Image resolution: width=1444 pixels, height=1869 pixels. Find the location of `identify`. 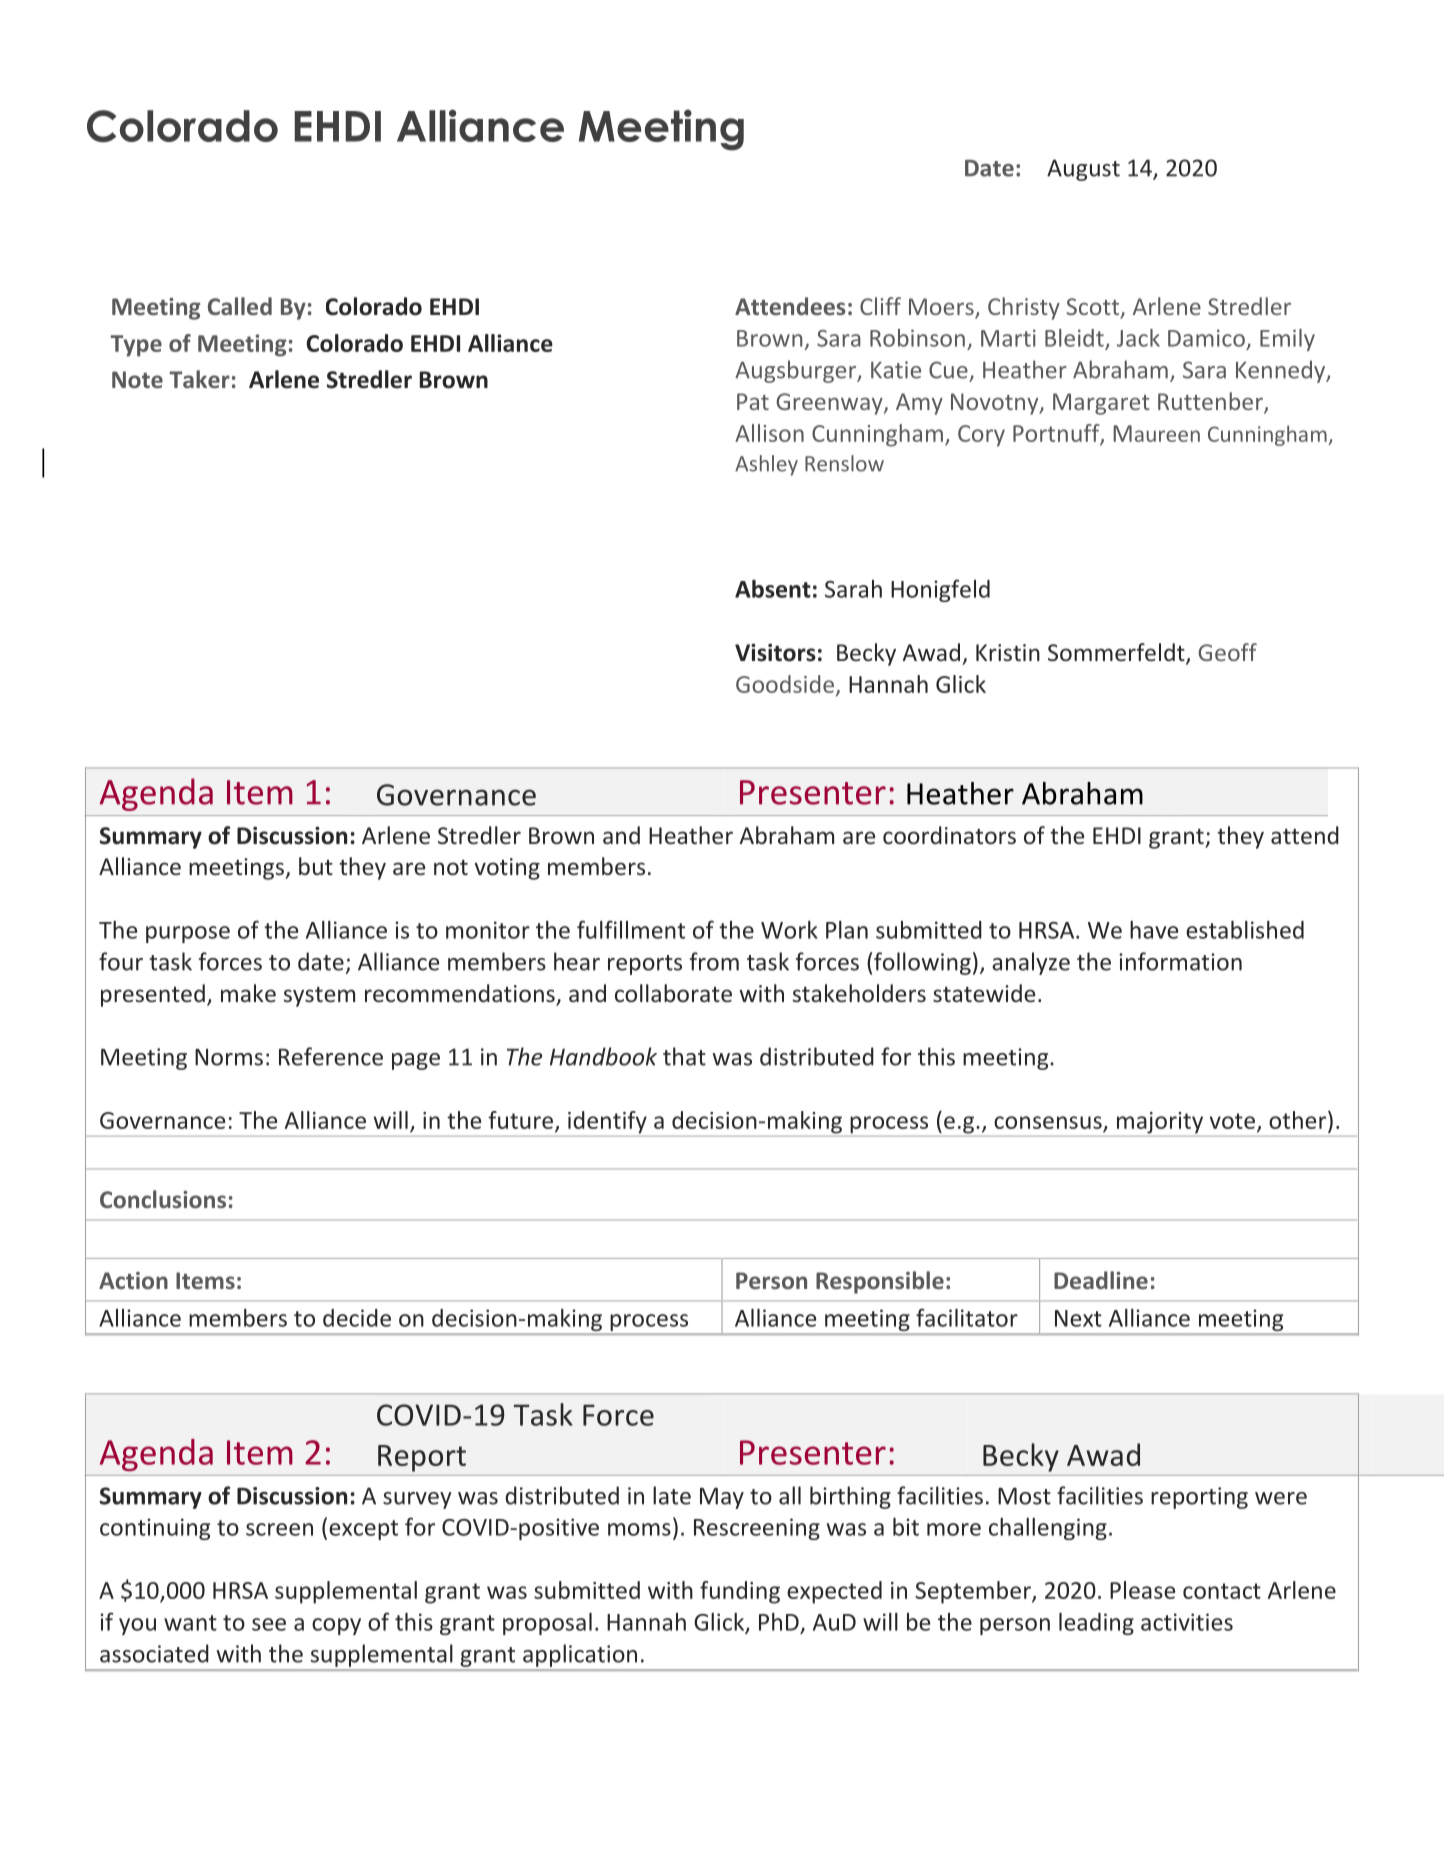

identify is located at coordinates (607, 1122).
